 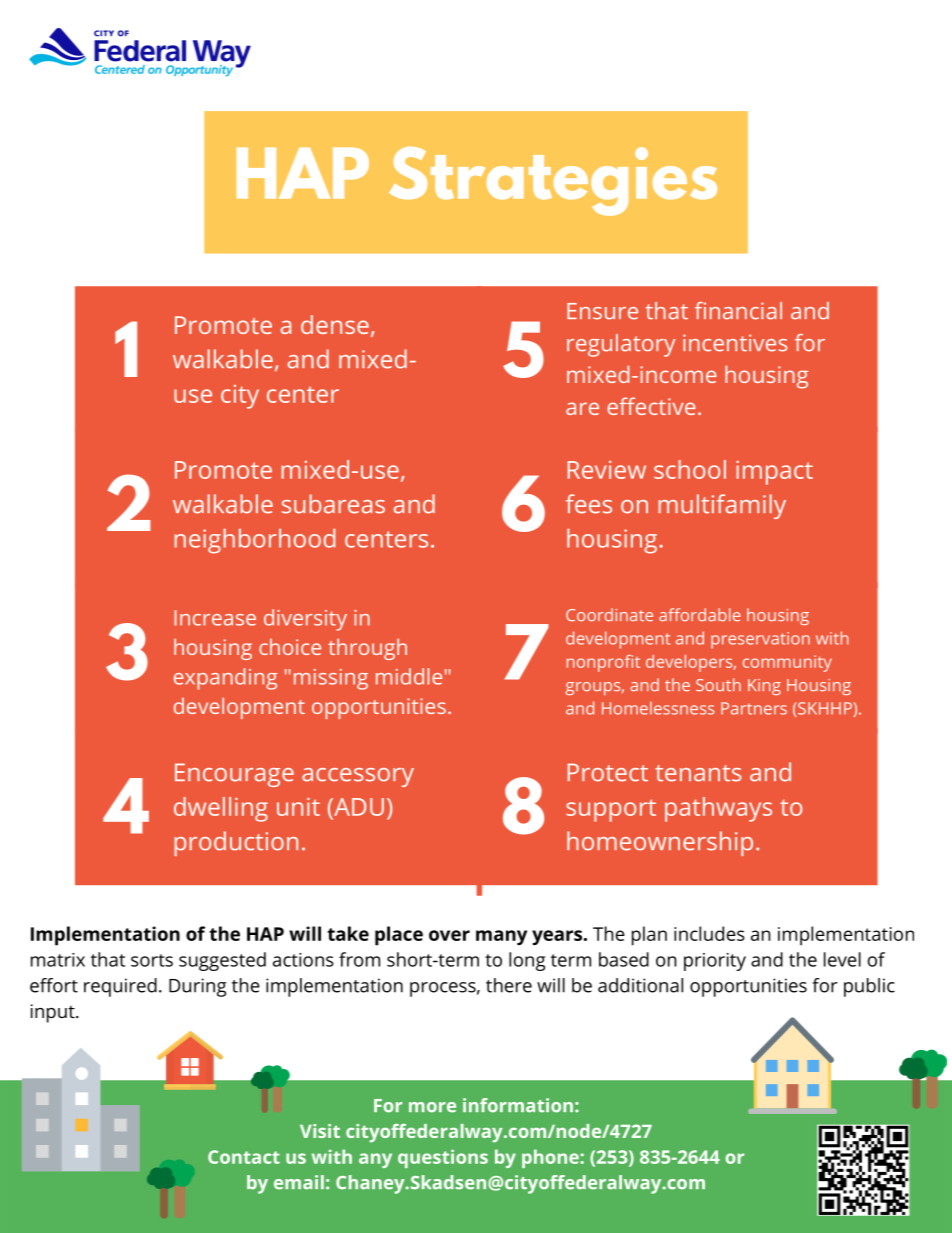 I want to click on dense, so click(x=335, y=324).
